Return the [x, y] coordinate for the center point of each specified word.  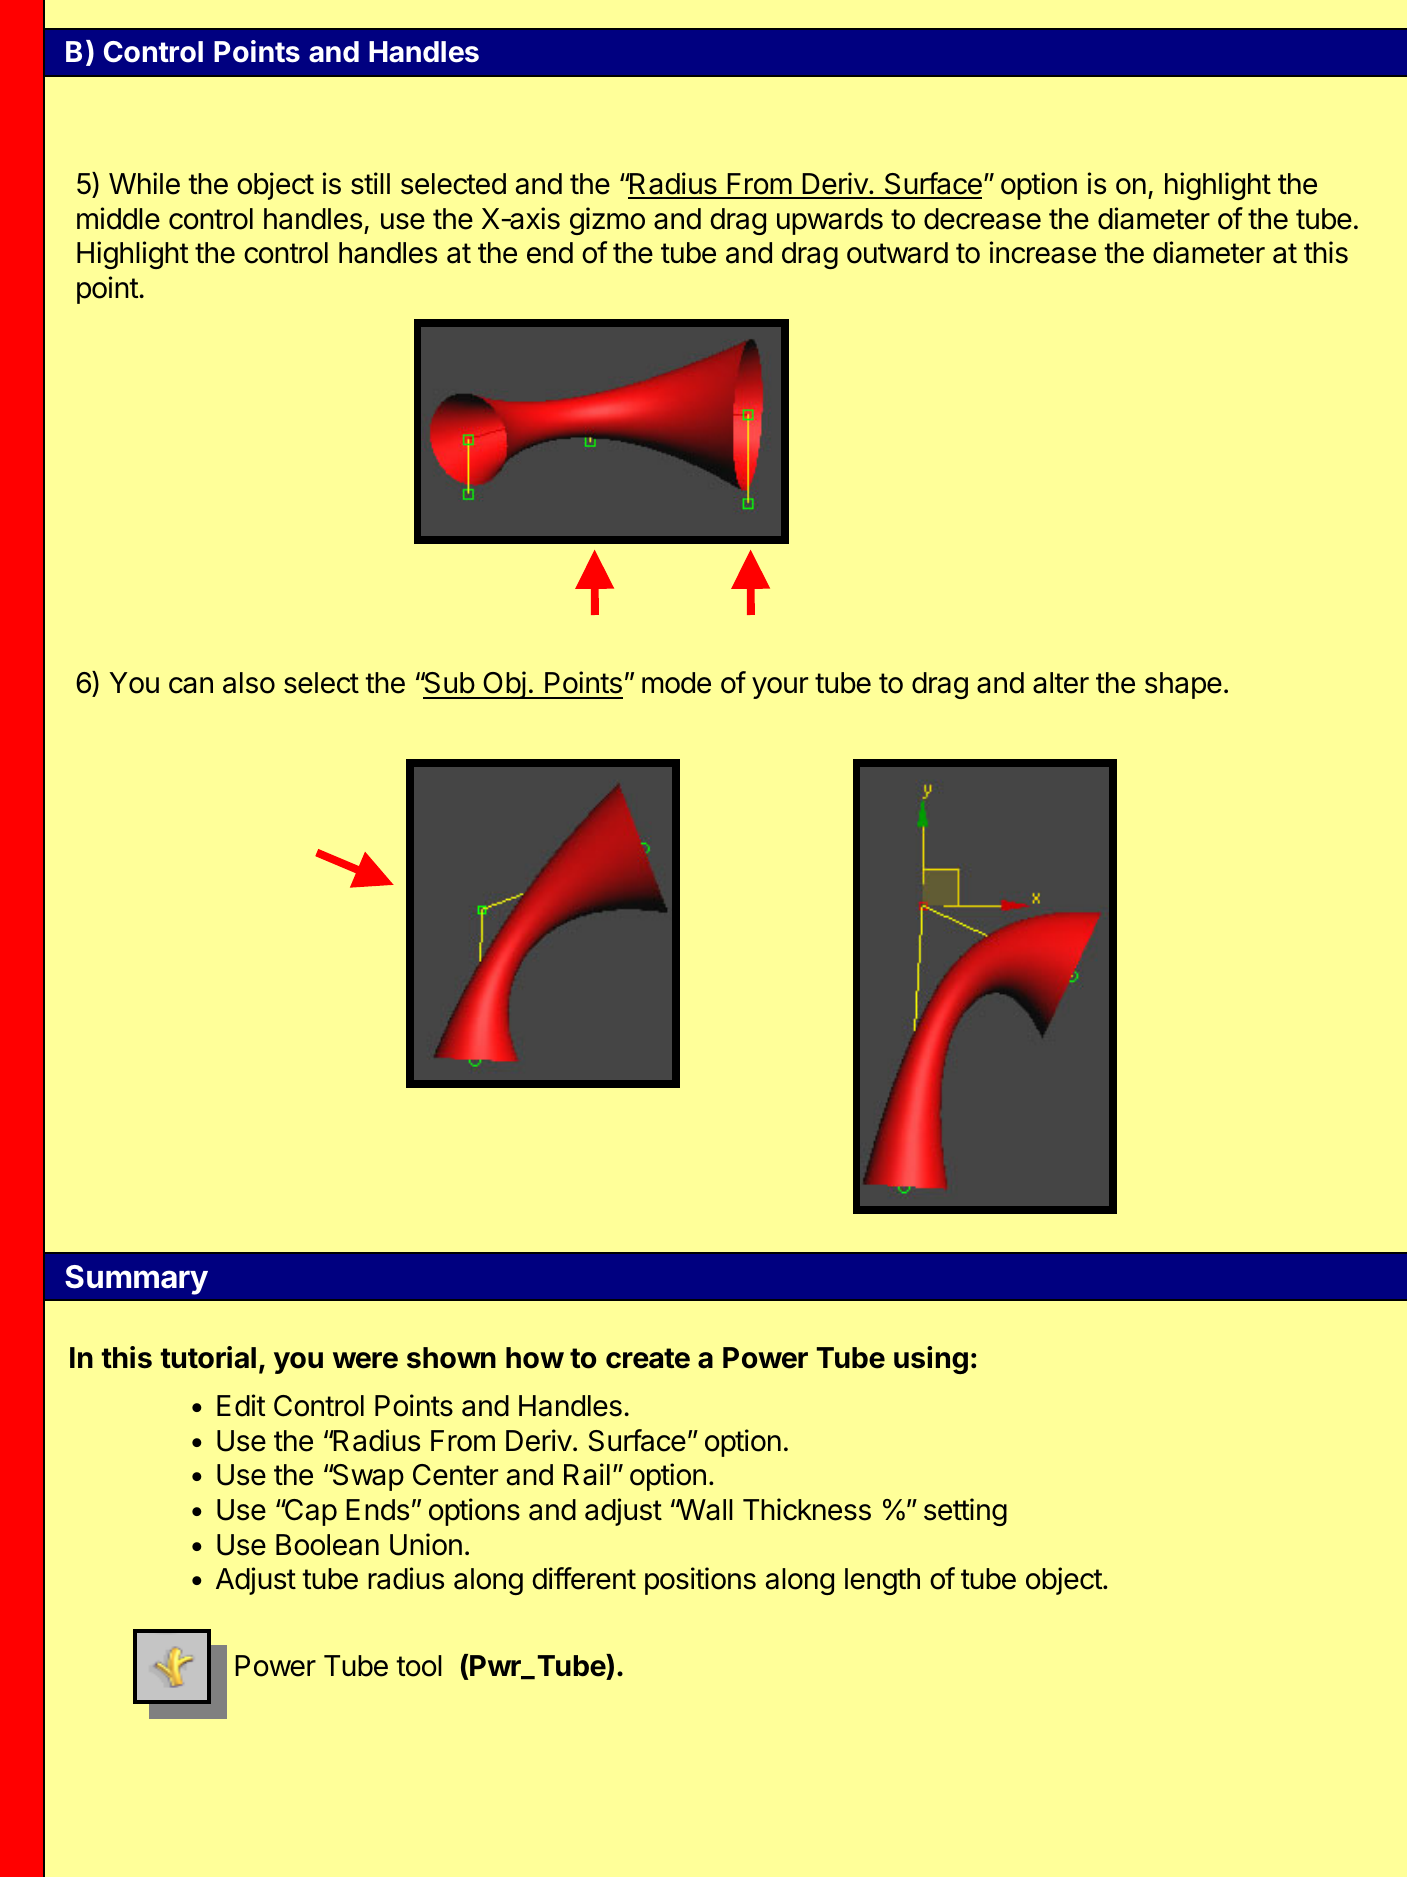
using [931, 1360]
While [144, 183]
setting [965, 1512]
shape [1183, 685]
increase [1043, 252]
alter [1061, 683]
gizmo [607, 221]
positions [700, 1581]
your [780, 688]
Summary [136, 1280]
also [249, 683]
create [648, 1358]
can [191, 685]
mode [676, 683]
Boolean [327, 1545]
